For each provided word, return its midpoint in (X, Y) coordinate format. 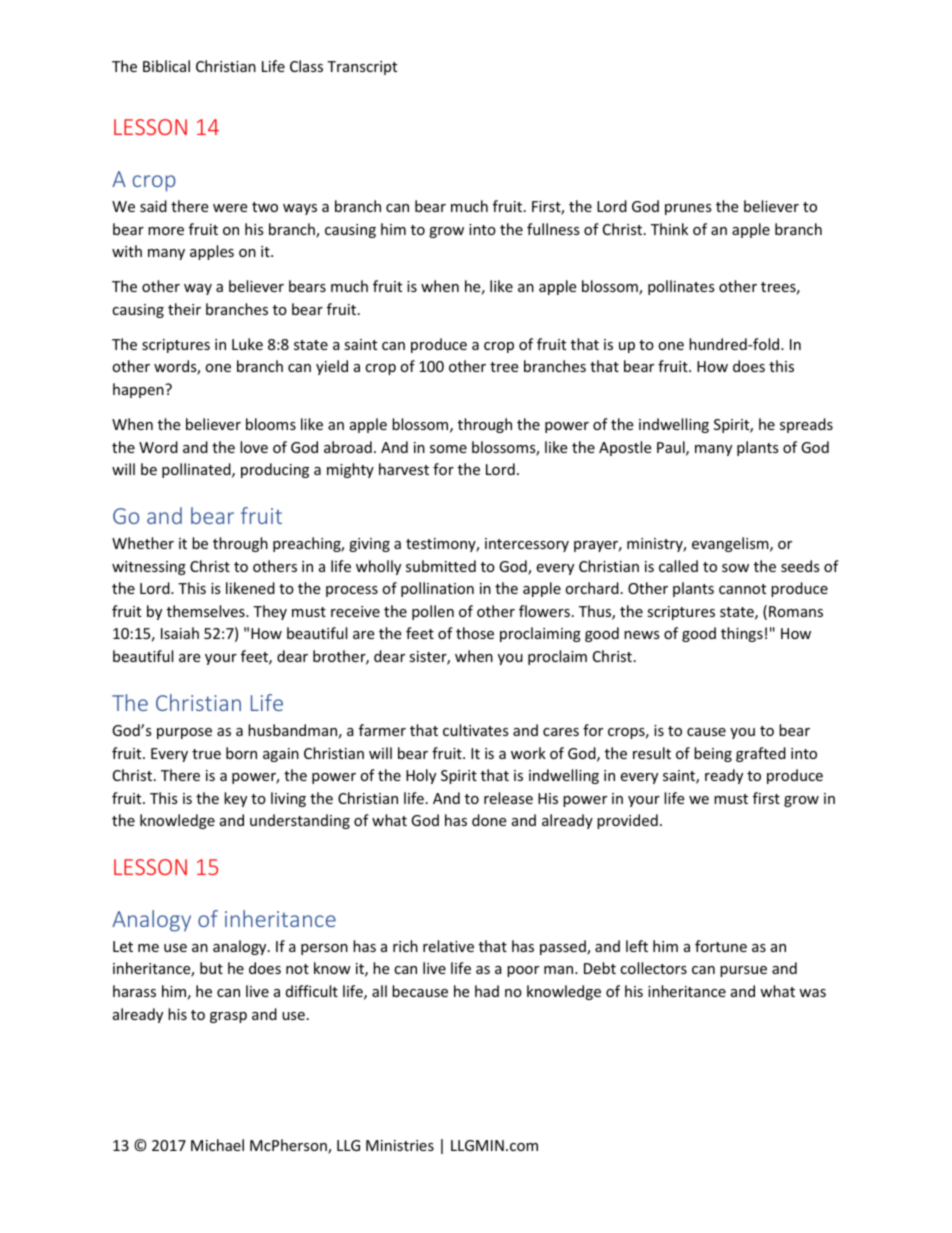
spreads (806, 425)
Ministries (400, 1145)
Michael (217, 1145)
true (206, 754)
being (713, 754)
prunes (688, 209)
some (448, 449)
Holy (421, 776)
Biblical (166, 66)
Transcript (362, 68)
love (254, 447)
